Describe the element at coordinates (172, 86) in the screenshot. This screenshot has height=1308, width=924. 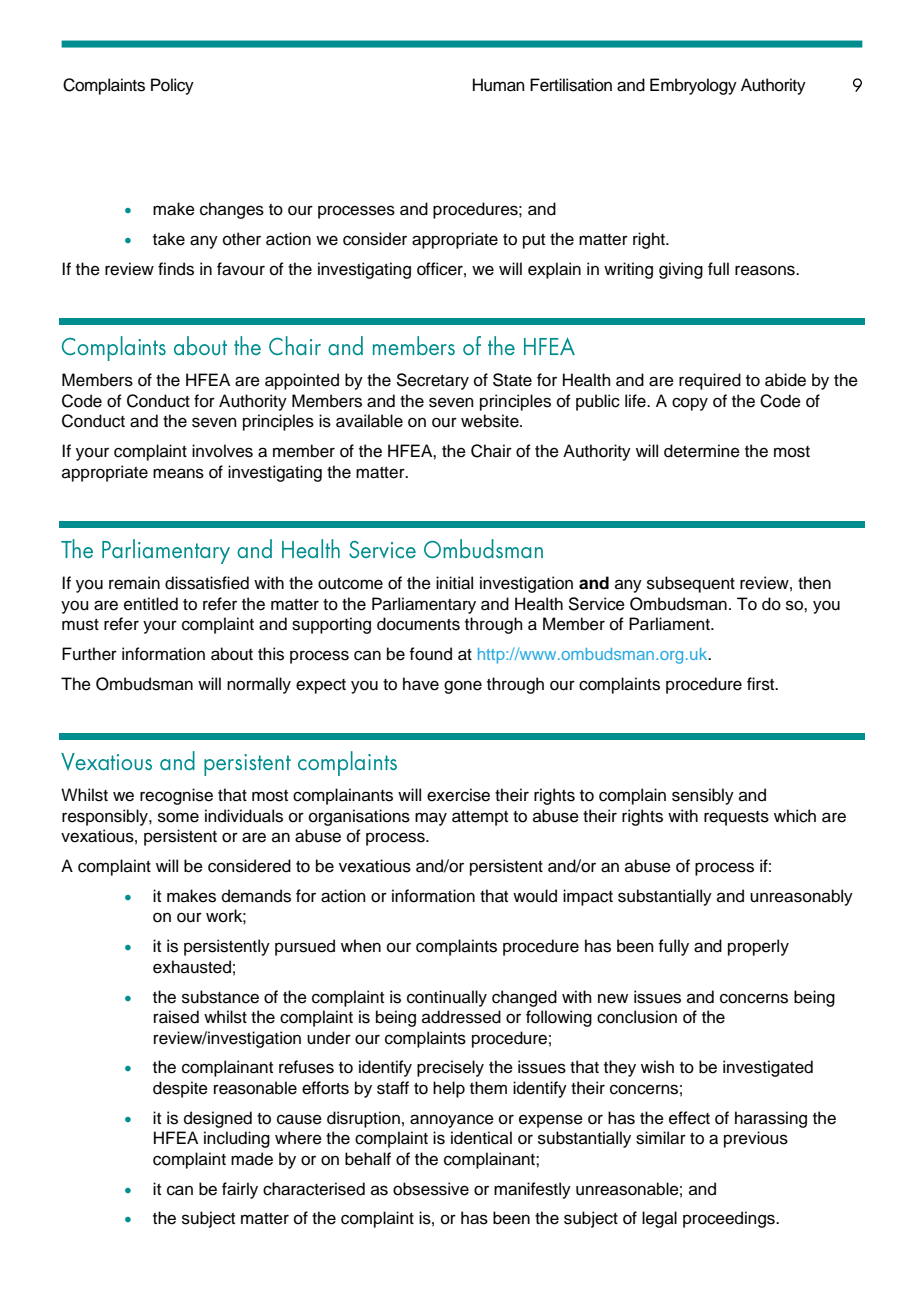
I see `Policy` at that location.
